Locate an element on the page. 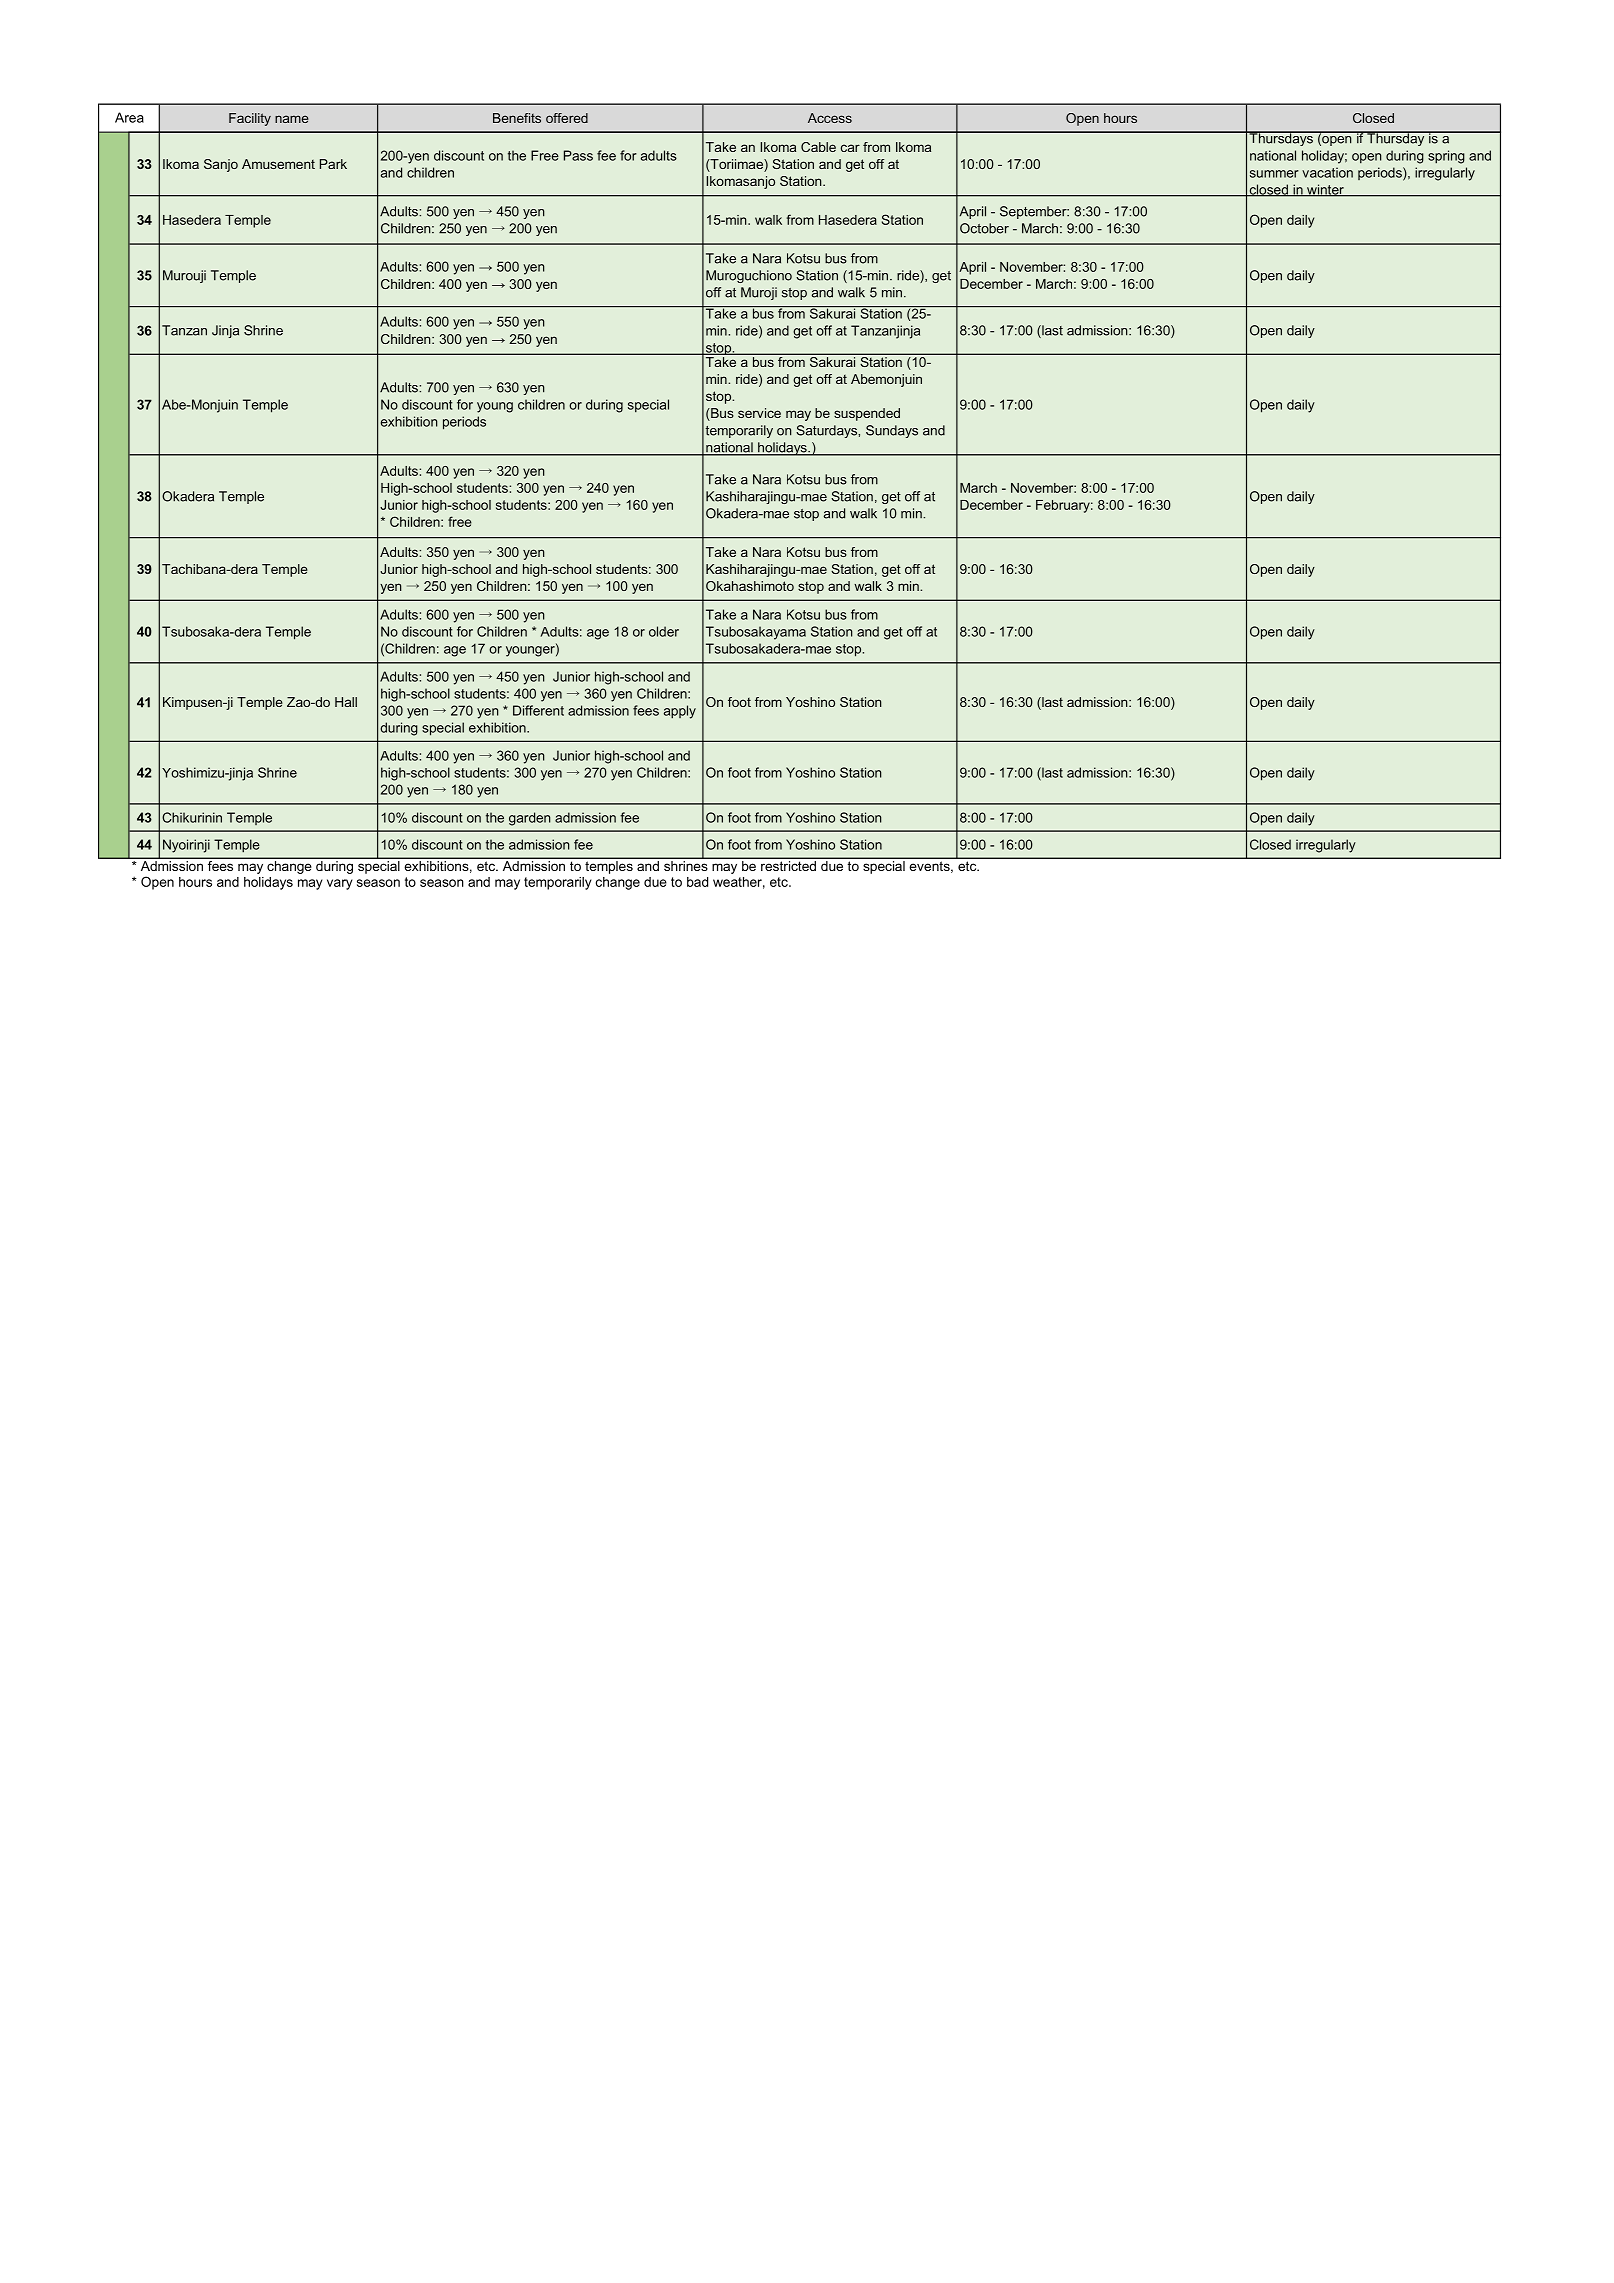  Different is located at coordinates (538, 710).
